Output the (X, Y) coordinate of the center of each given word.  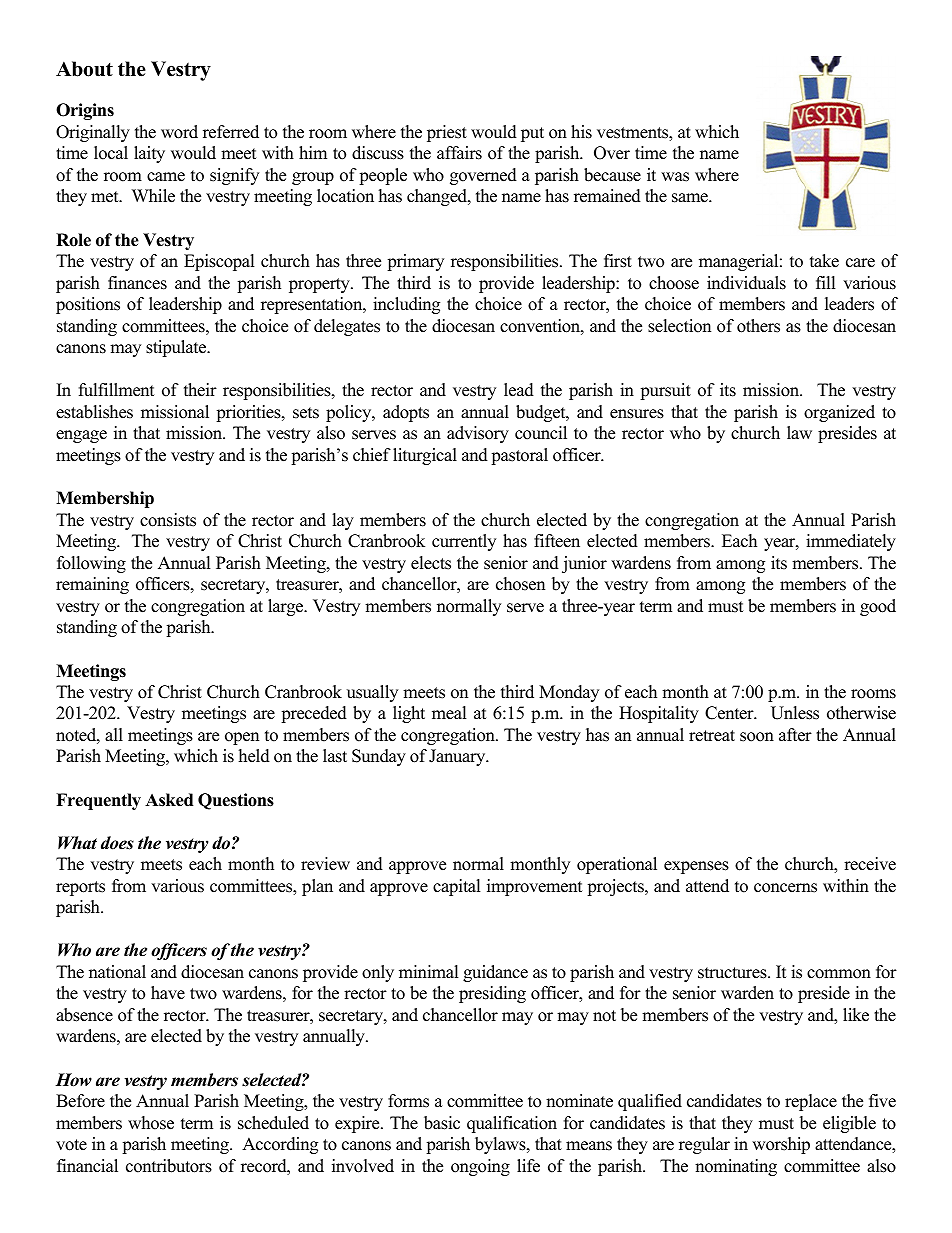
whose (151, 1123)
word (179, 132)
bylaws (501, 1145)
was (675, 177)
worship (781, 1145)
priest (447, 133)
